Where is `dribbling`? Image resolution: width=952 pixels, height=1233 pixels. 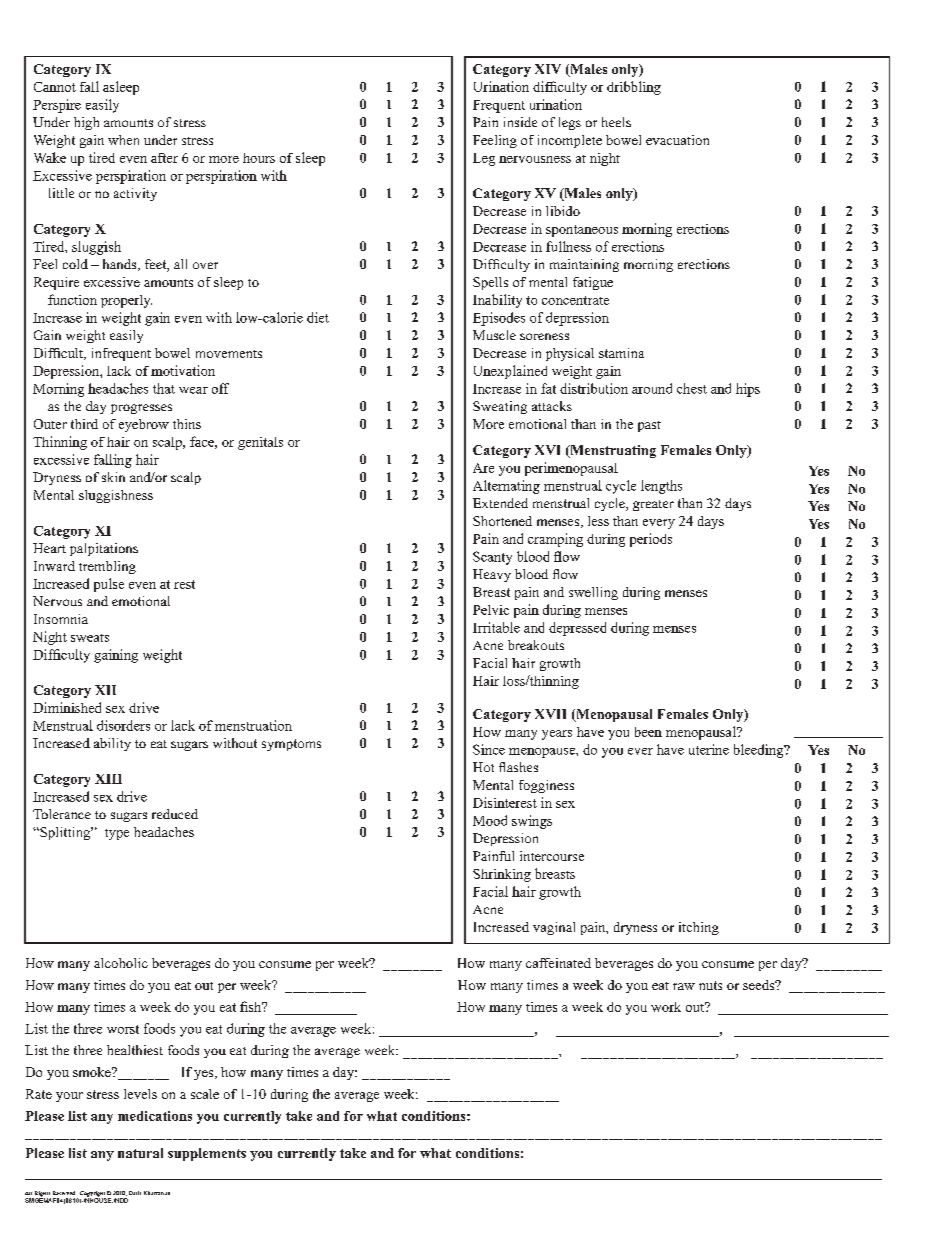 dribbling is located at coordinates (634, 88).
